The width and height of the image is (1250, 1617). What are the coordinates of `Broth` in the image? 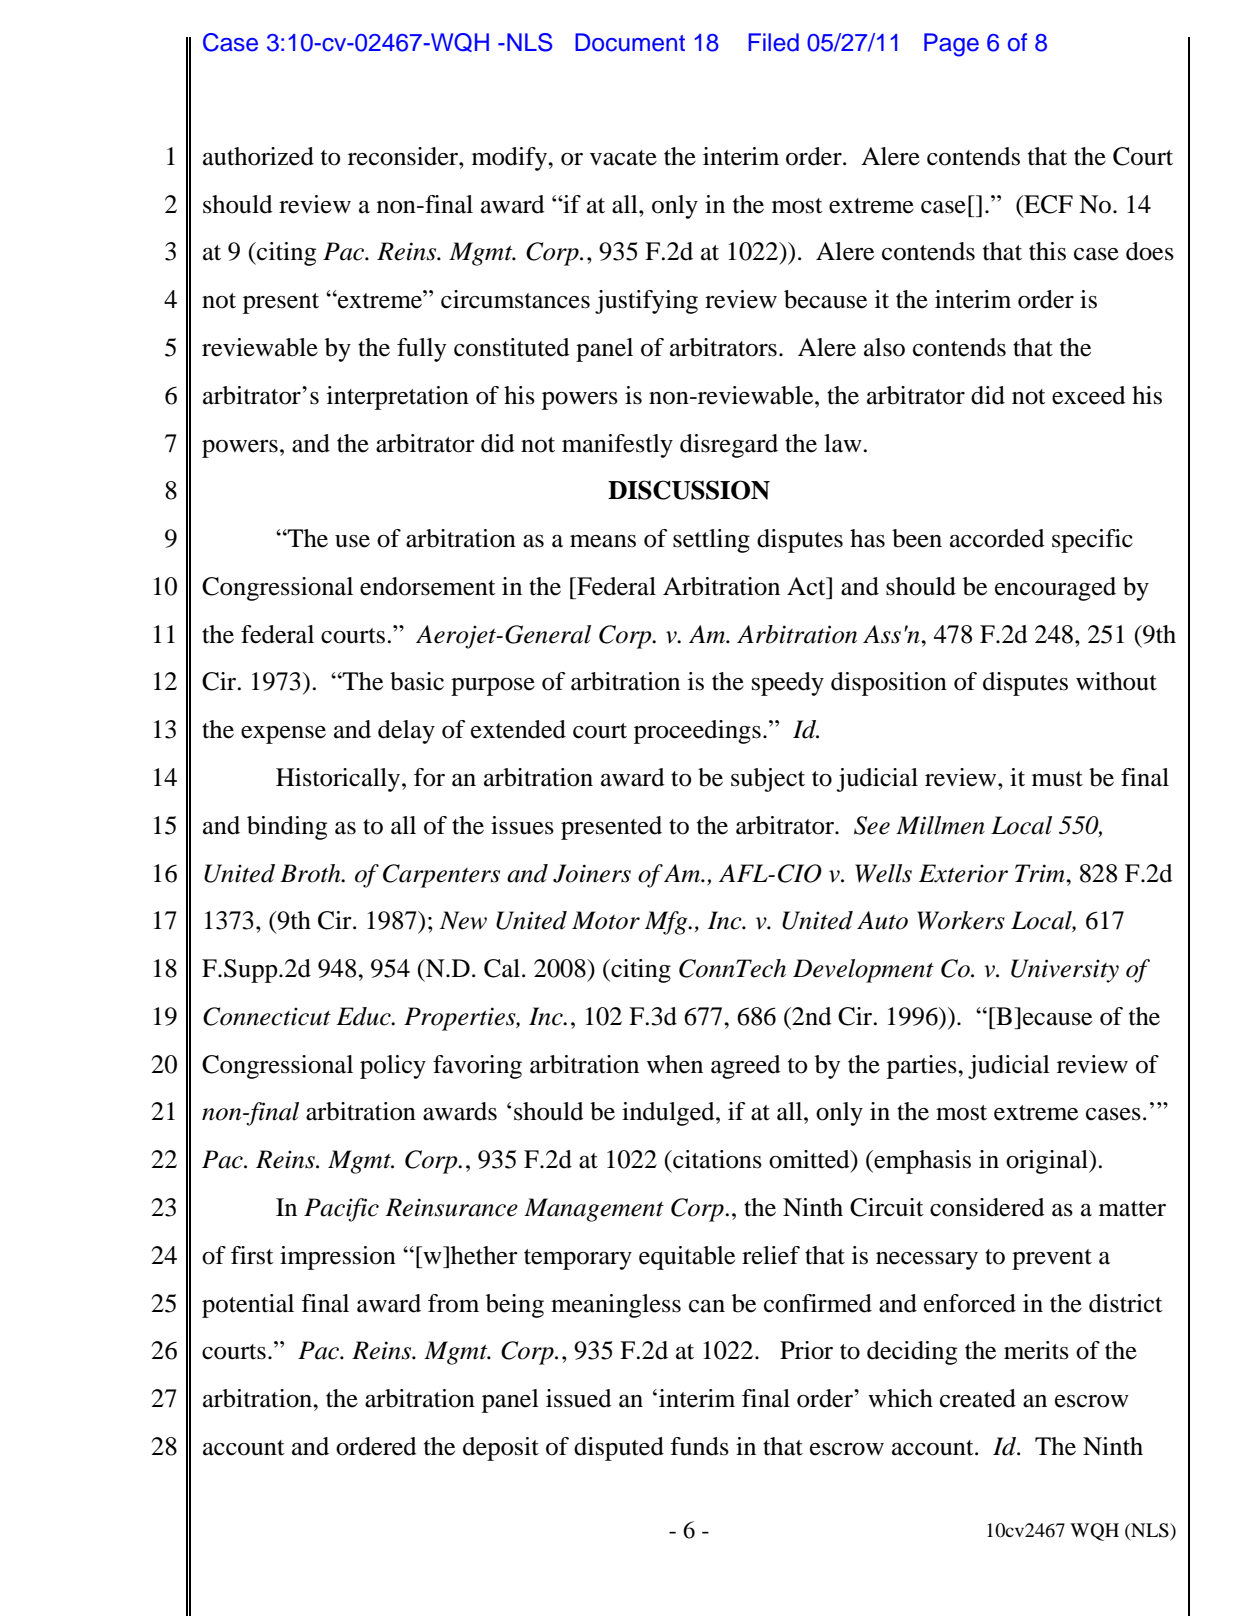 It's located at (311, 873).
